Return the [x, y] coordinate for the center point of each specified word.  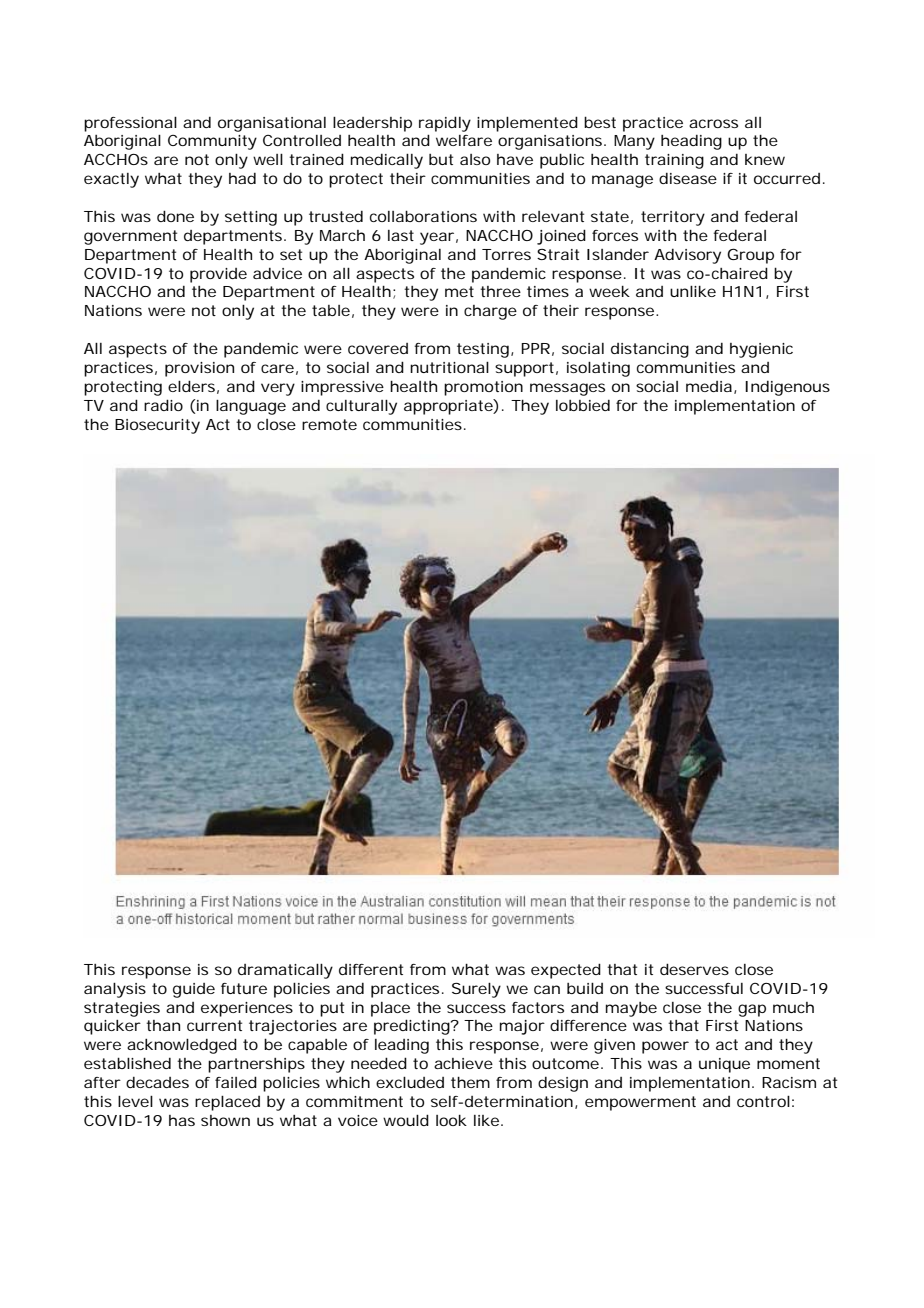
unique [724, 1065]
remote [329, 424]
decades [157, 1082]
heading [691, 142]
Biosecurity [157, 426]
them [470, 1082]
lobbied [583, 405]
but [441, 159]
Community [212, 142]
